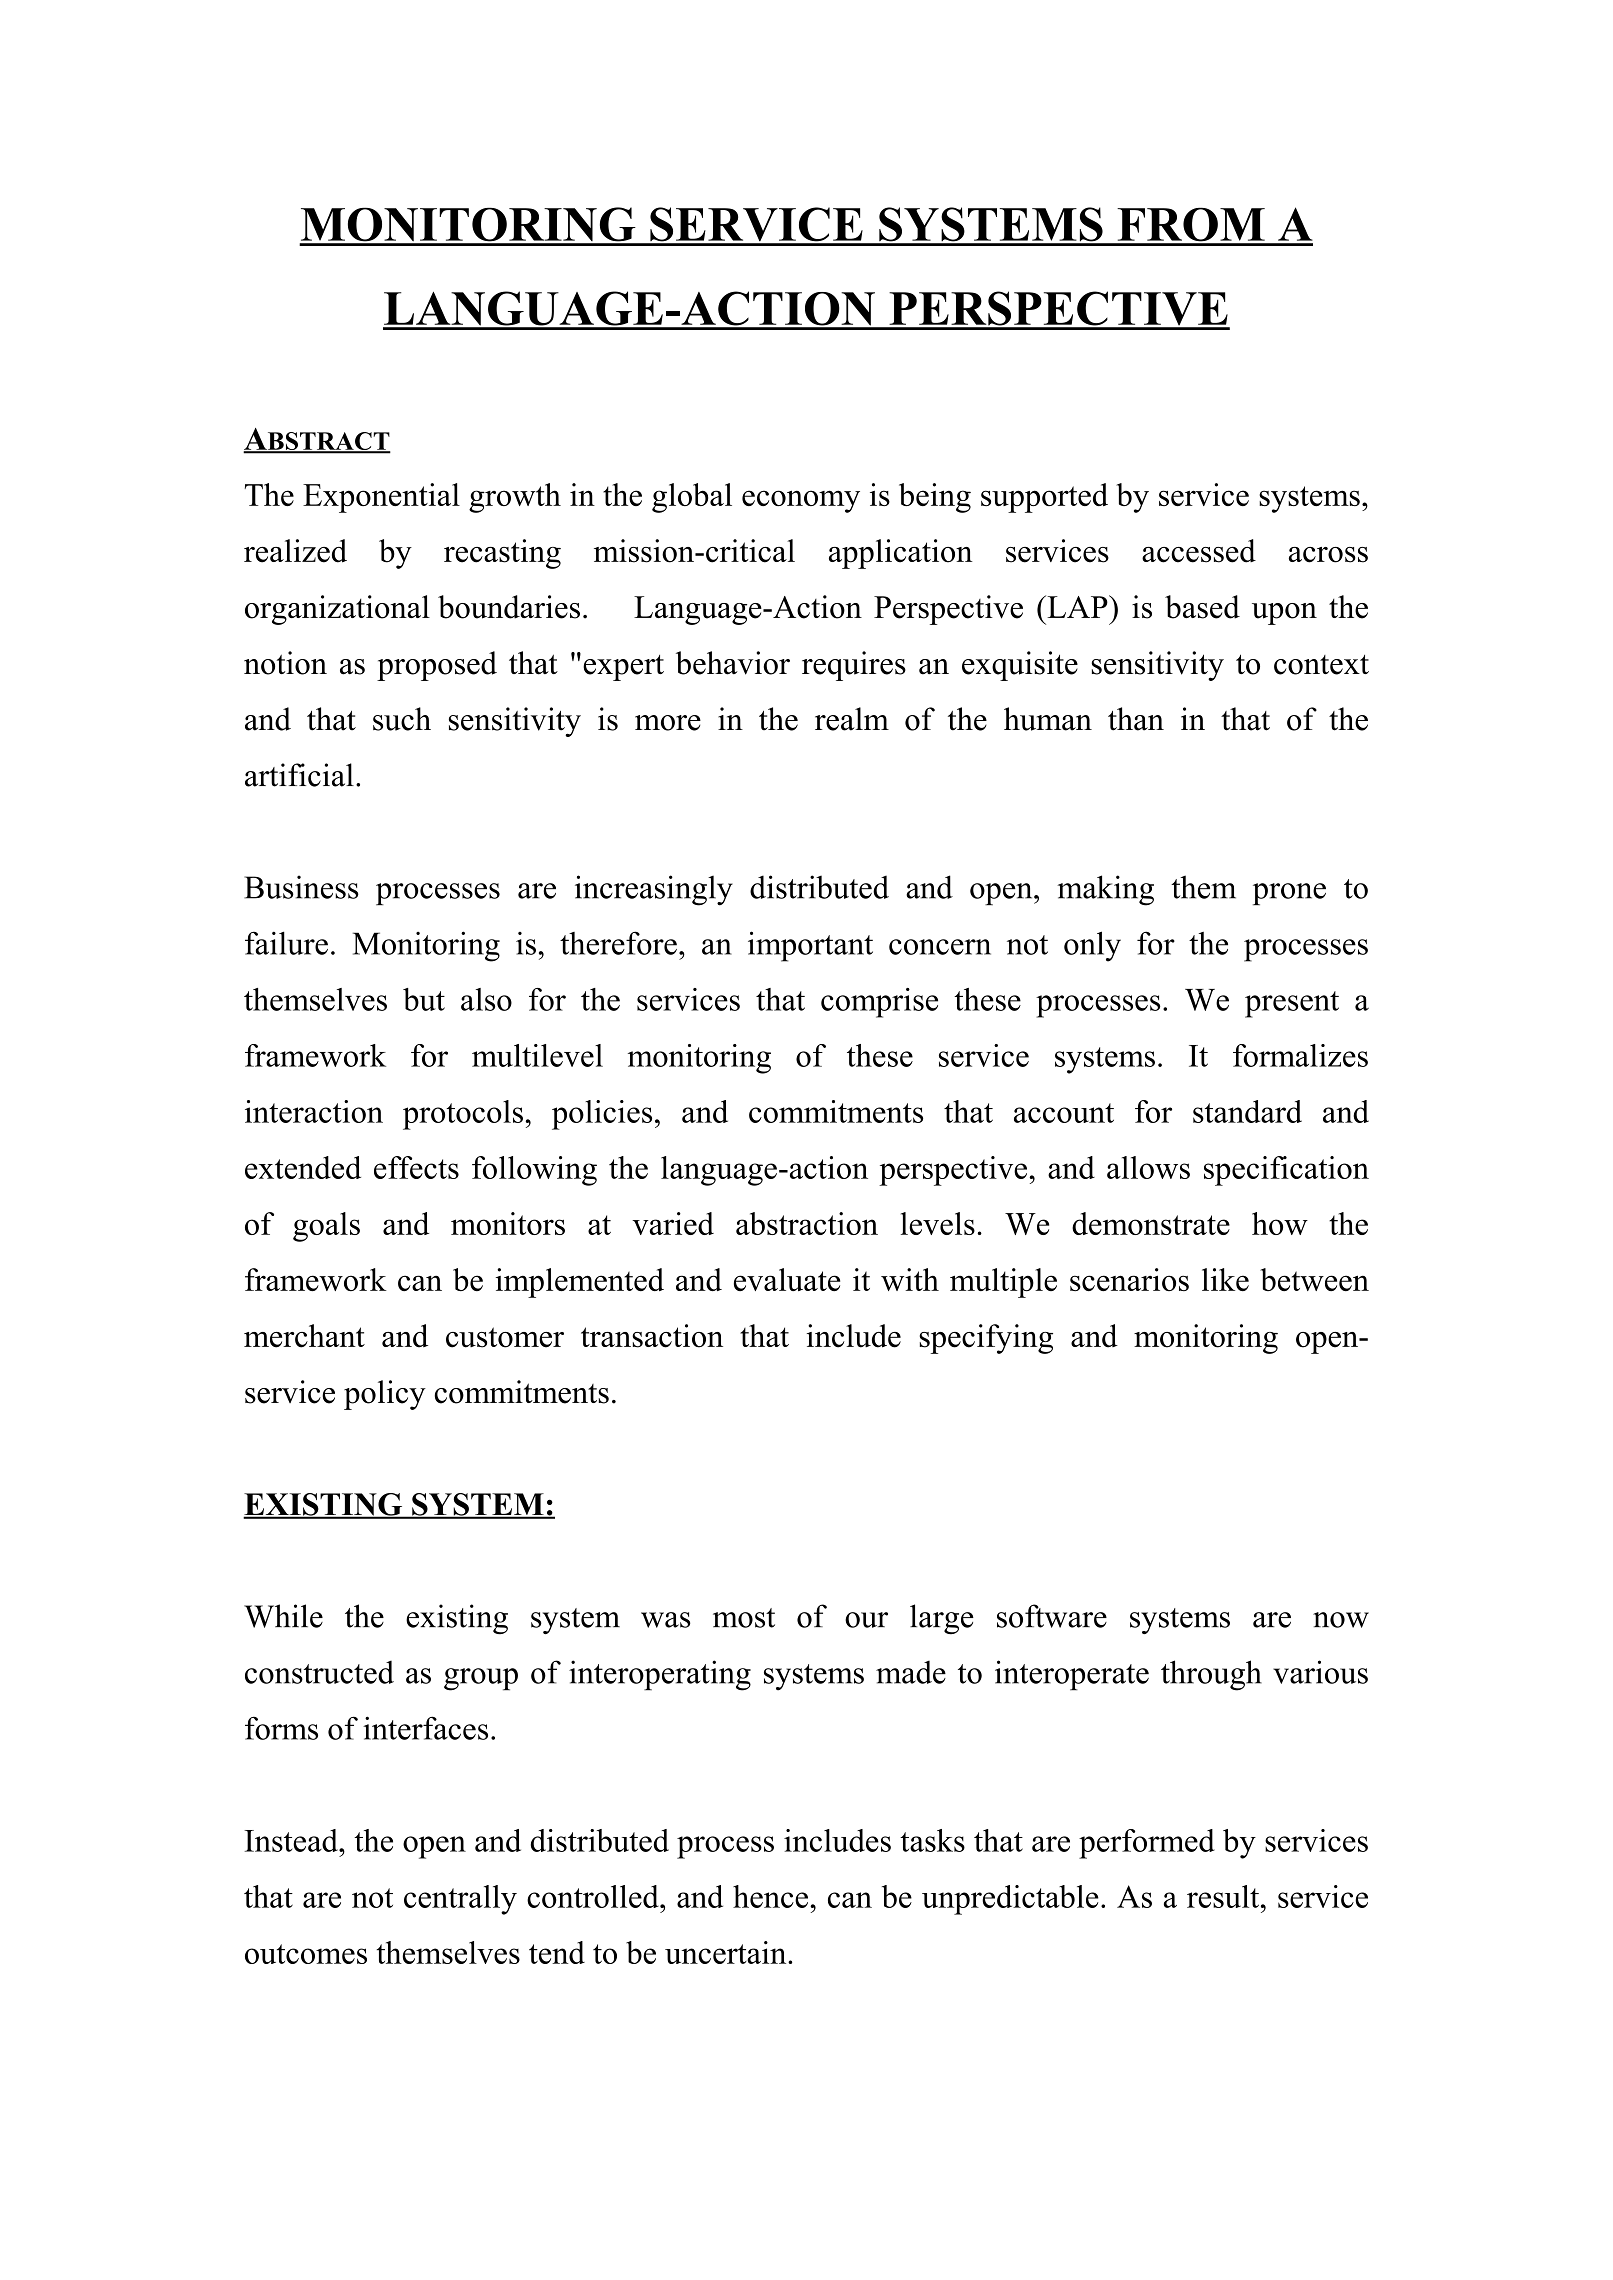 This screenshot has height=2280, width=1613. Describe the element at coordinates (1199, 551) in the screenshot. I see `accessed` at that location.
